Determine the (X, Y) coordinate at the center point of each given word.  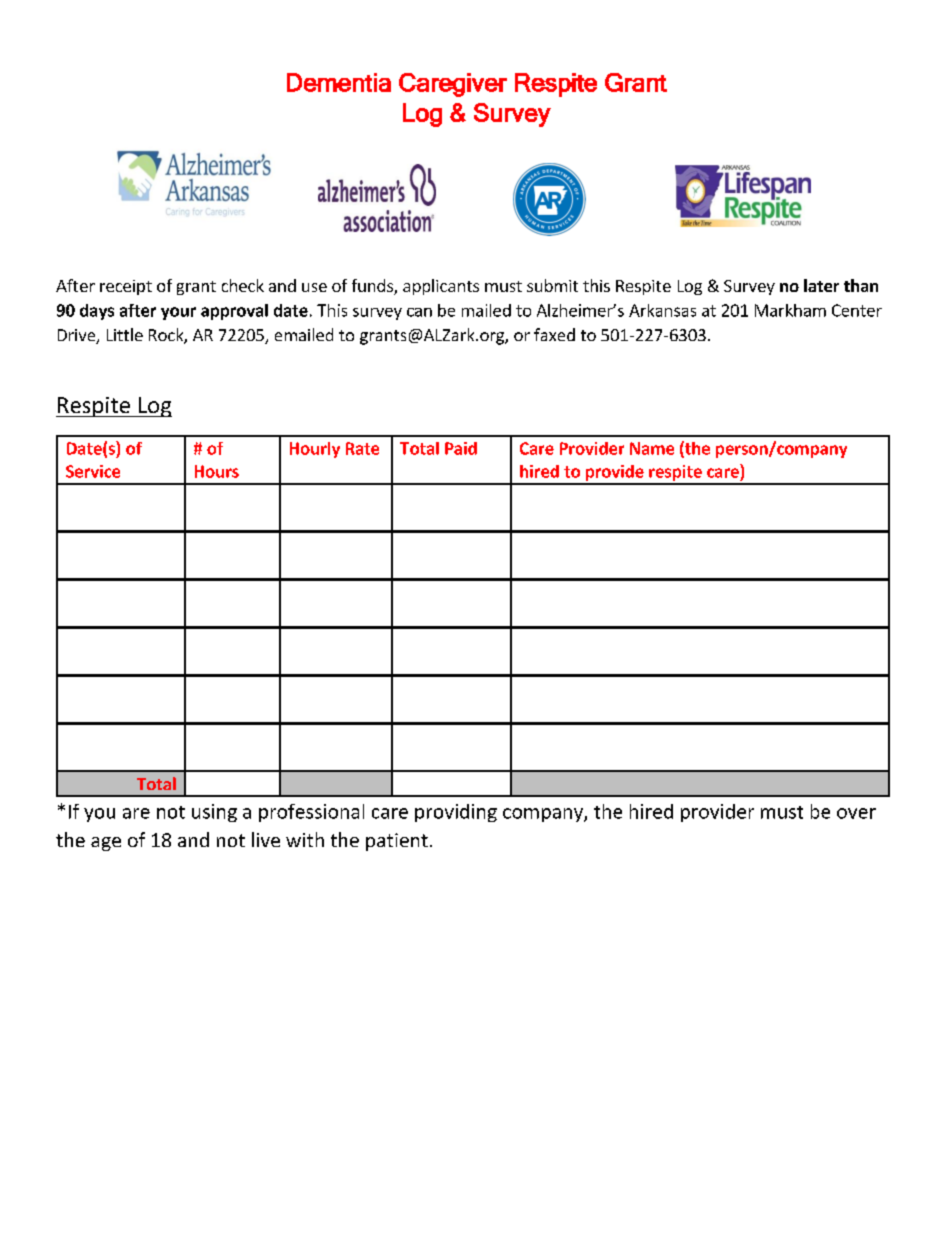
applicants (441, 287)
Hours (217, 471)
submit (552, 285)
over (856, 813)
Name (652, 448)
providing (456, 813)
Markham (790, 310)
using (214, 813)
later (821, 285)
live (266, 839)
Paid (461, 448)
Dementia (339, 82)
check (243, 285)
